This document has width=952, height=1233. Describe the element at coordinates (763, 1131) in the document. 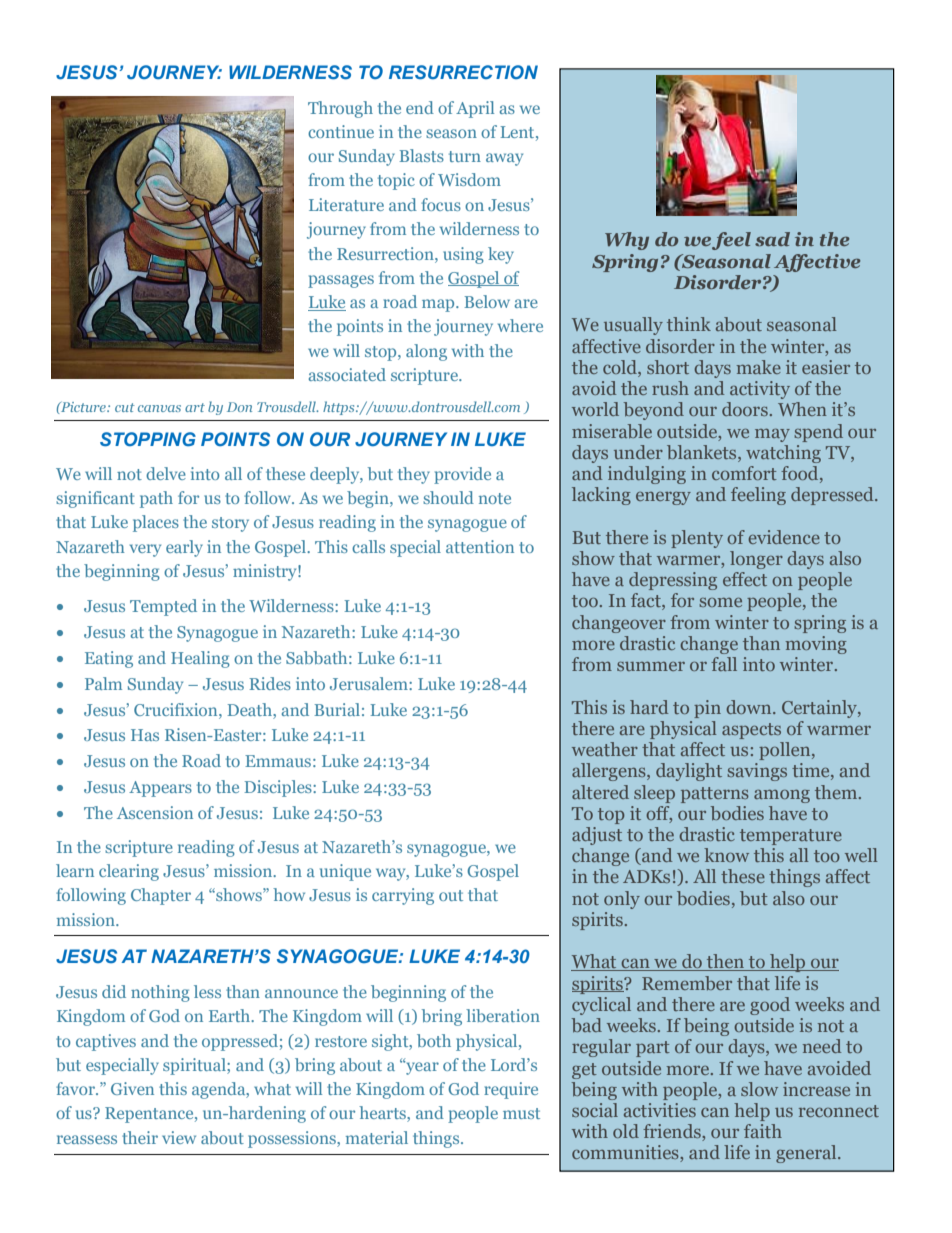

I see `faith` at that location.
